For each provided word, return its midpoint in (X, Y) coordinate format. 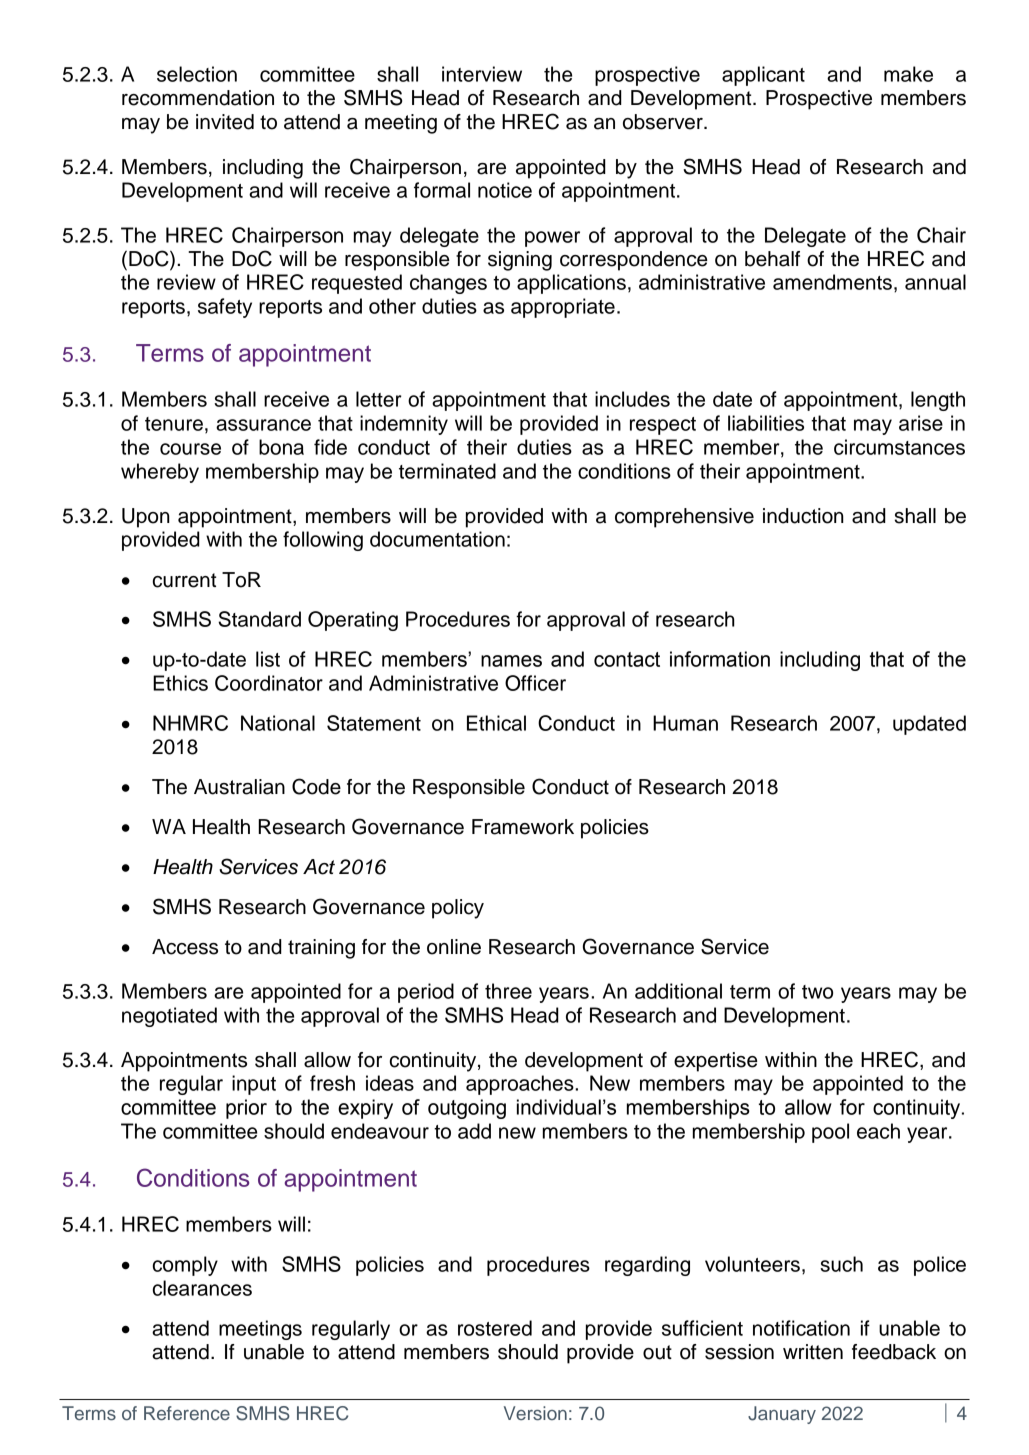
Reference (187, 1413)
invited (225, 122)
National (278, 723)
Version (535, 1413)
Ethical (496, 723)
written (813, 1352)
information (720, 659)
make (908, 74)
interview (482, 74)
